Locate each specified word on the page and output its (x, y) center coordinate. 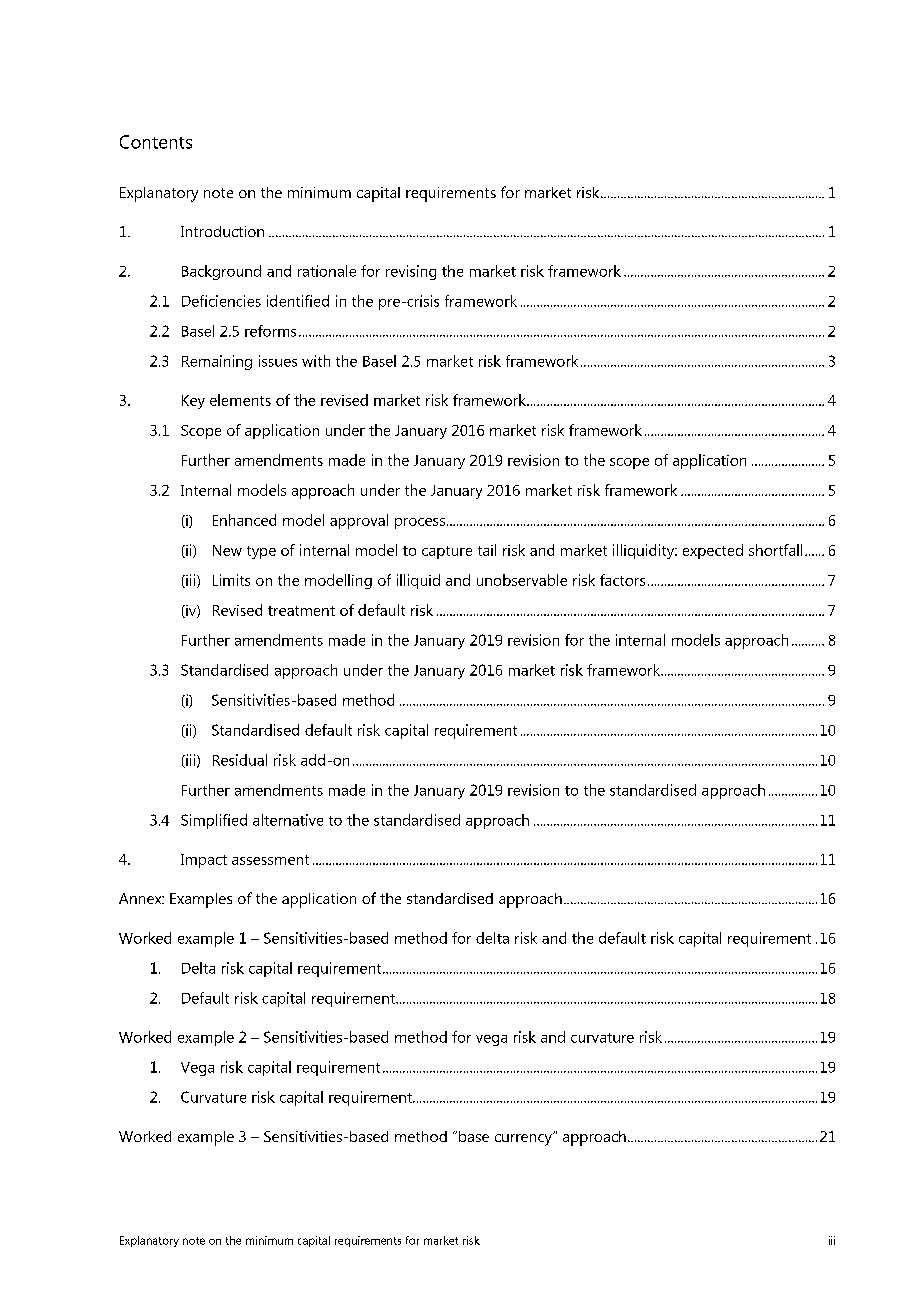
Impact (204, 861)
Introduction (222, 231)
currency (524, 1139)
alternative (288, 820)
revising (411, 272)
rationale (327, 271)
